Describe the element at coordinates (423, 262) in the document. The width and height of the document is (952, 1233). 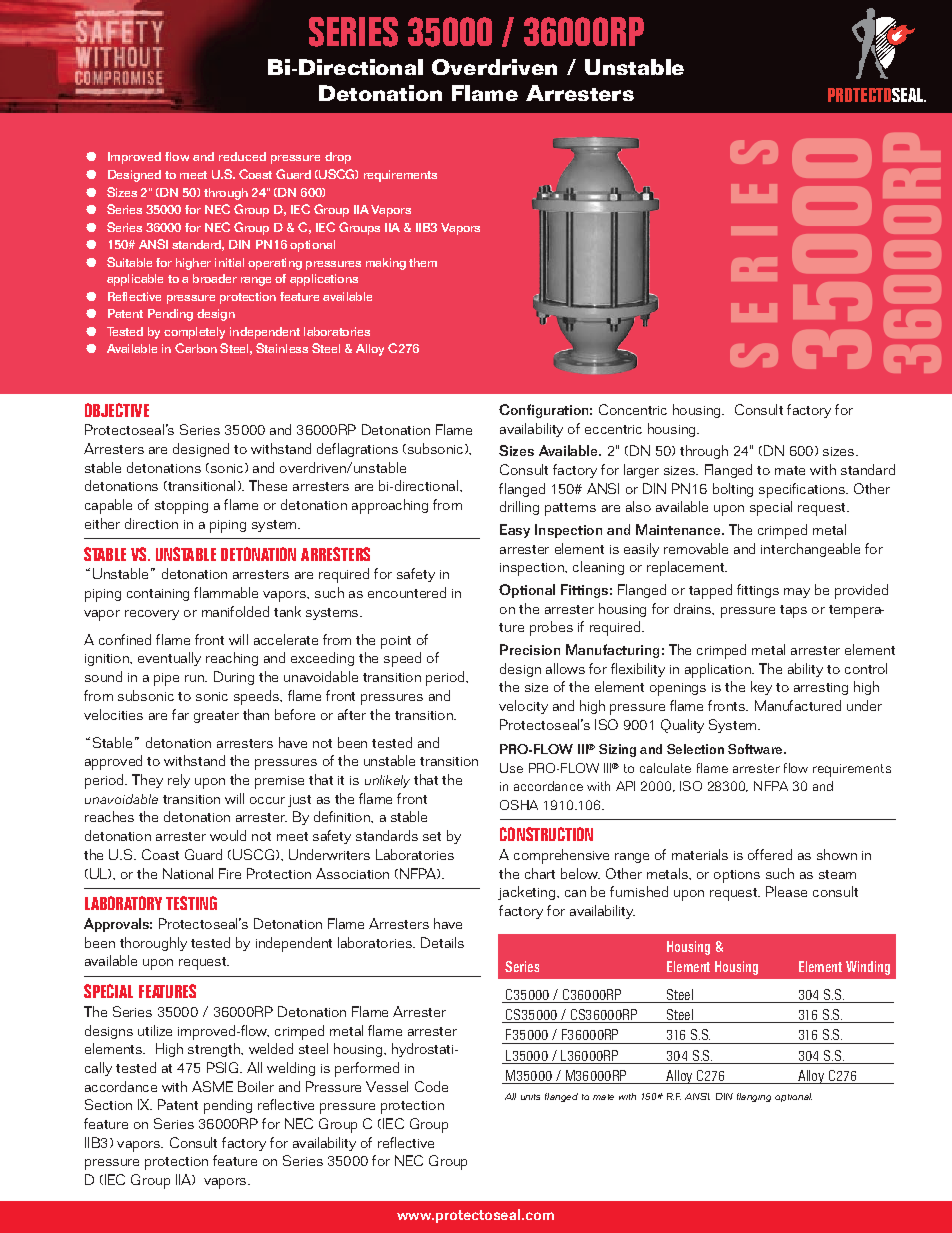
I see `them` at that location.
